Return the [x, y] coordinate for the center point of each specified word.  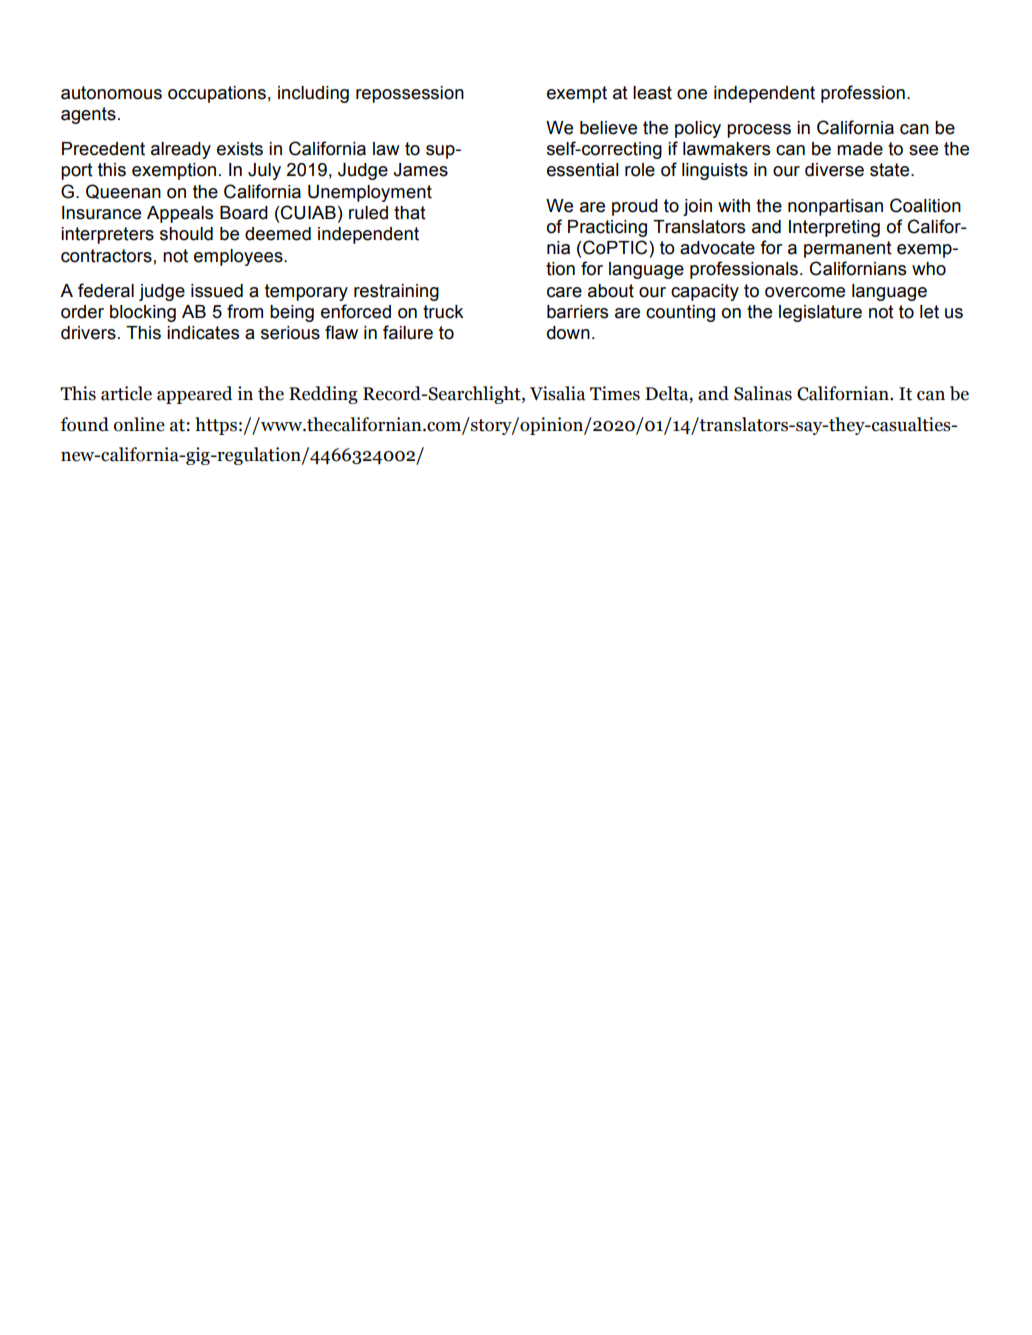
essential [583, 170]
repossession [410, 94]
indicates [203, 333]
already [181, 150]
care [564, 292]
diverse [834, 170]
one [692, 94]
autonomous [111, 93]
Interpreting [834, 228]
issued [217, 291]
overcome [805, 292]
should [186, 234]
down [568, 333]
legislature [820, 313]
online [139, 424]
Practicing [607, 228]
